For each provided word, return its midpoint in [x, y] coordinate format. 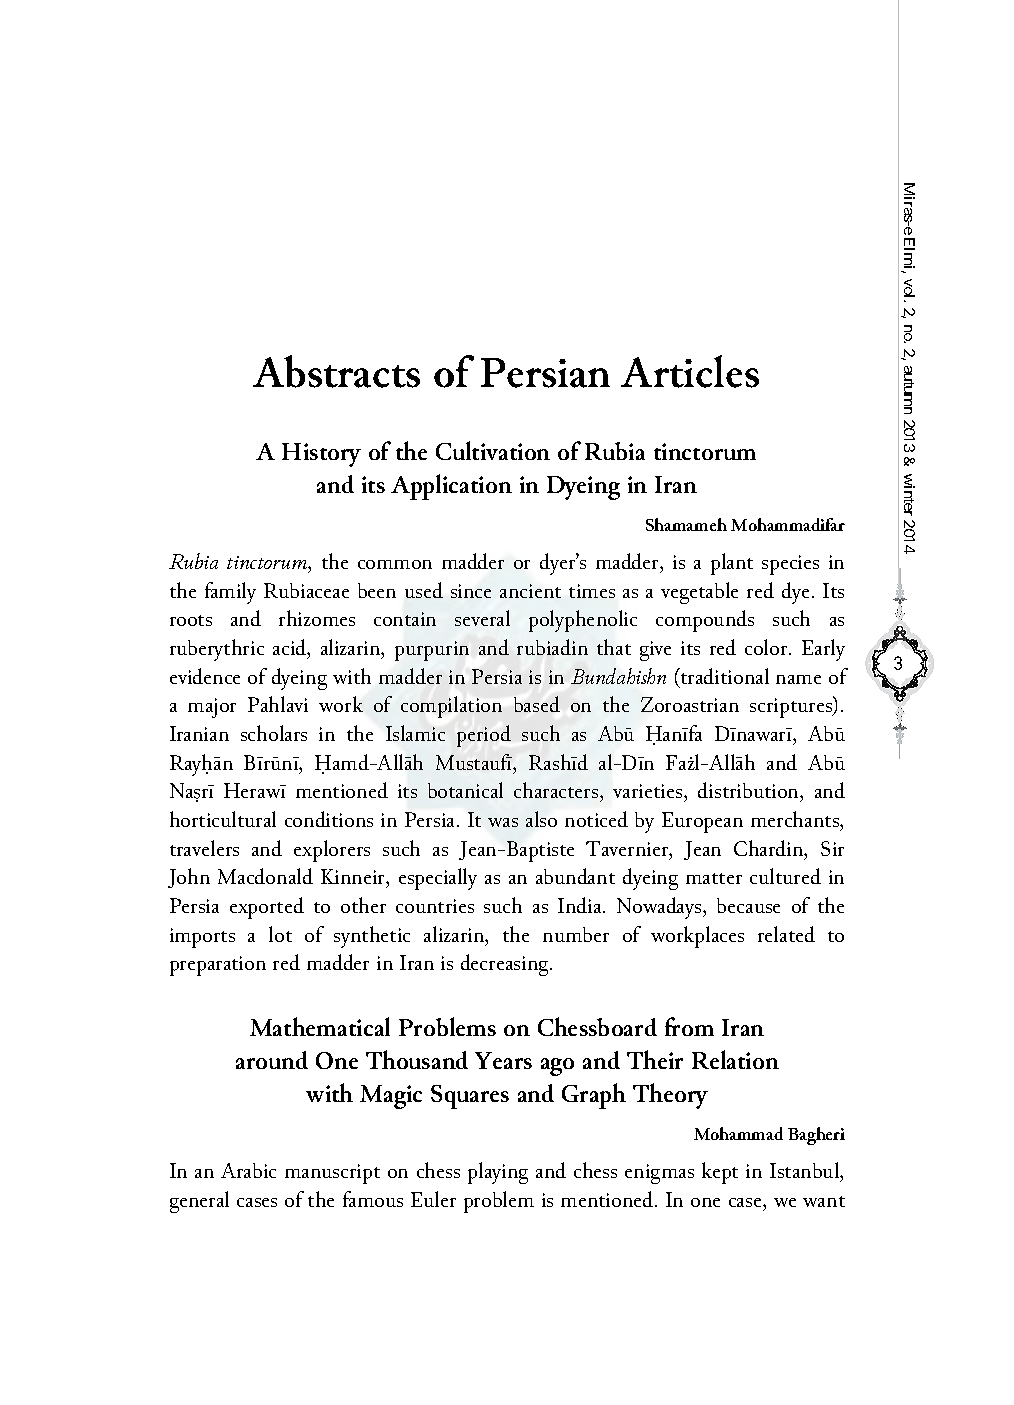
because [748, 905]
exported [267, 908]
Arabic [248, 1170]
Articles [690, 371]
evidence [205, 676]
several [482, 618]
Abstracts [336, 371]
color [767, 647]
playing [498, 1173]
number [576, 934]
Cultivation [493, 450]
